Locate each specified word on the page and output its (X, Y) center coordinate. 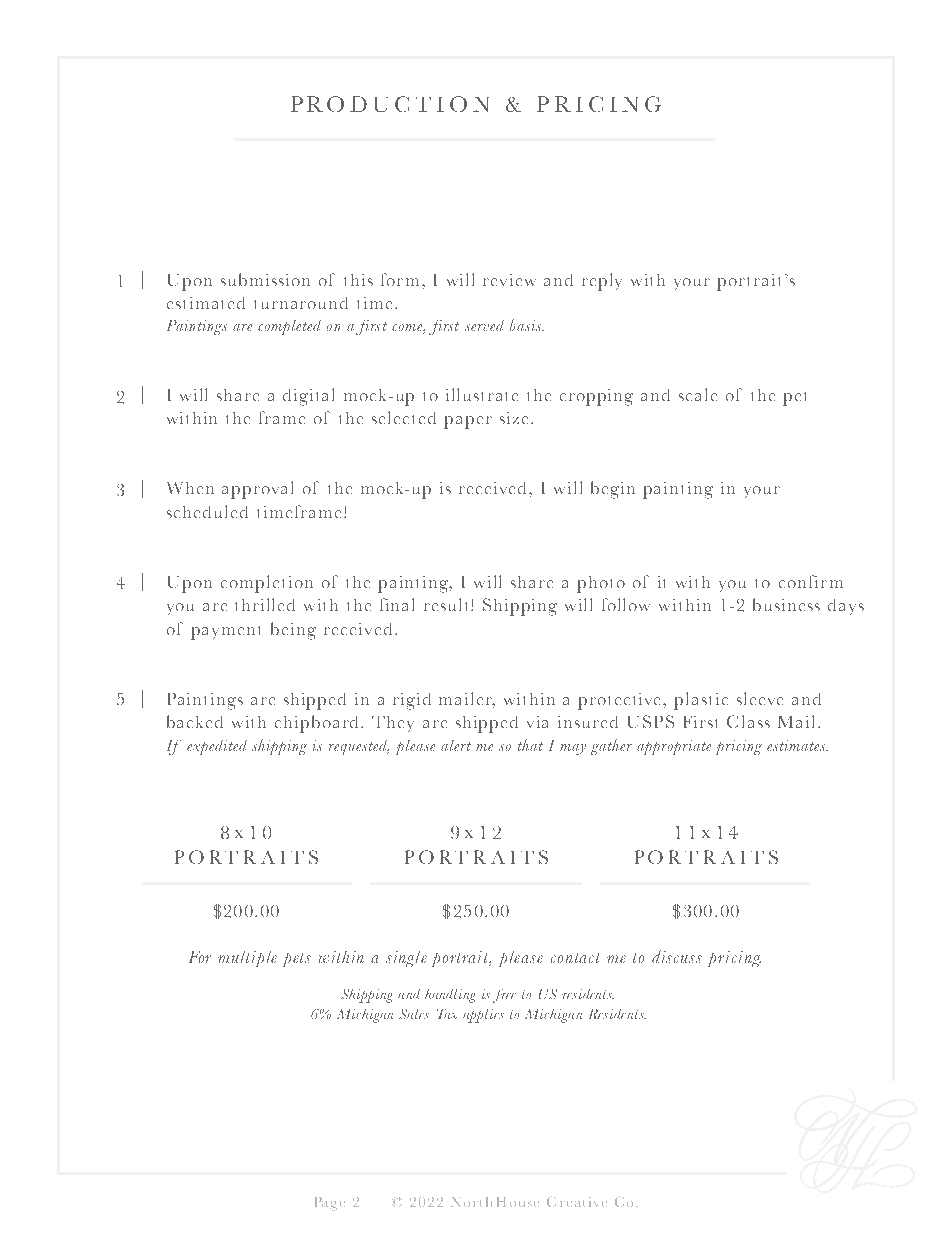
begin (613, 490)
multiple (247, 959)
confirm (811, 581)
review (509, 280)
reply (602, 282)
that (530, 745)
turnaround (301, 303)
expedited (217, 747)
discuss (677, 956)
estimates (797, 745)
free (504, 996)
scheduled (207, 511)
